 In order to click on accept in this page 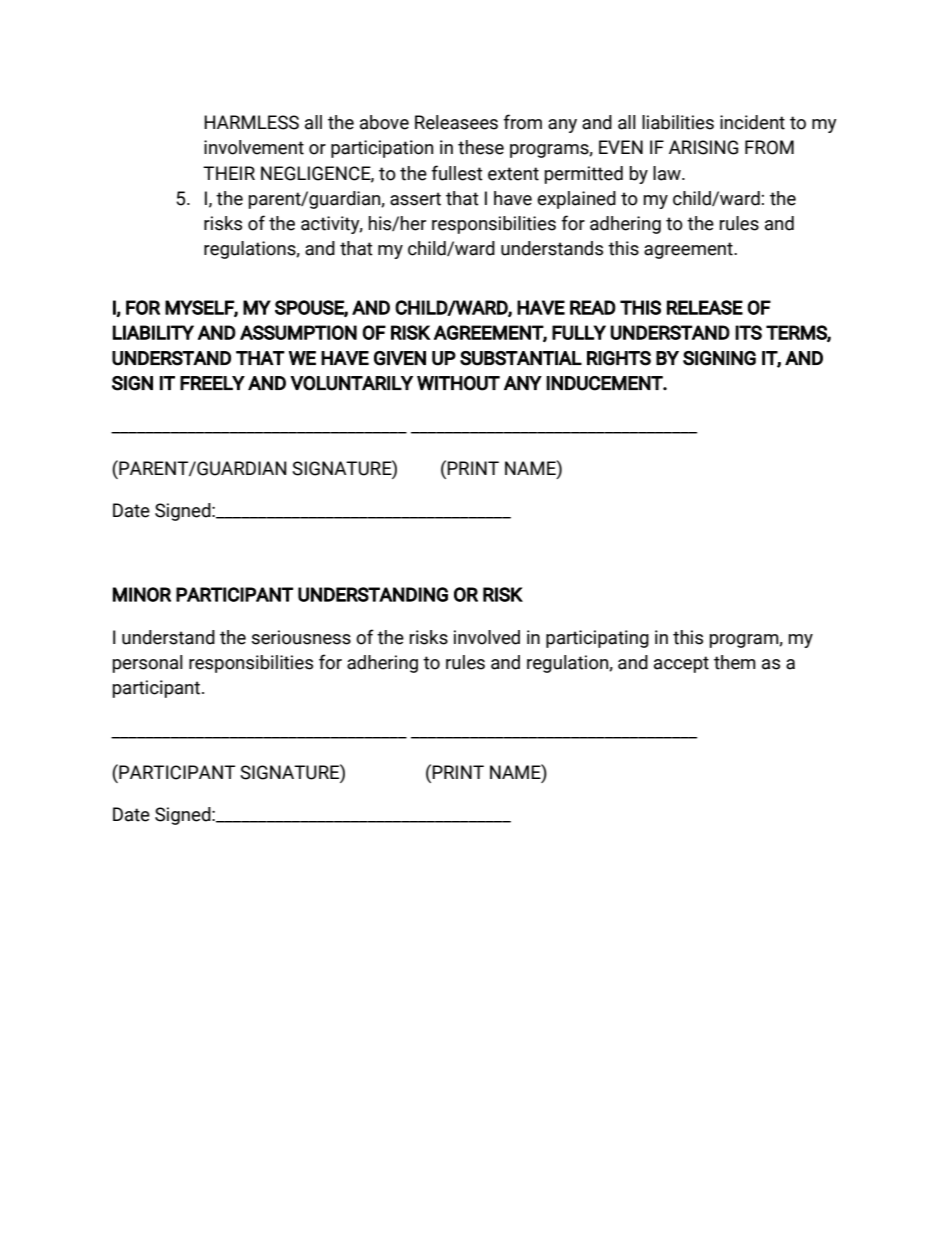, I will do `click(681, 664)`.
